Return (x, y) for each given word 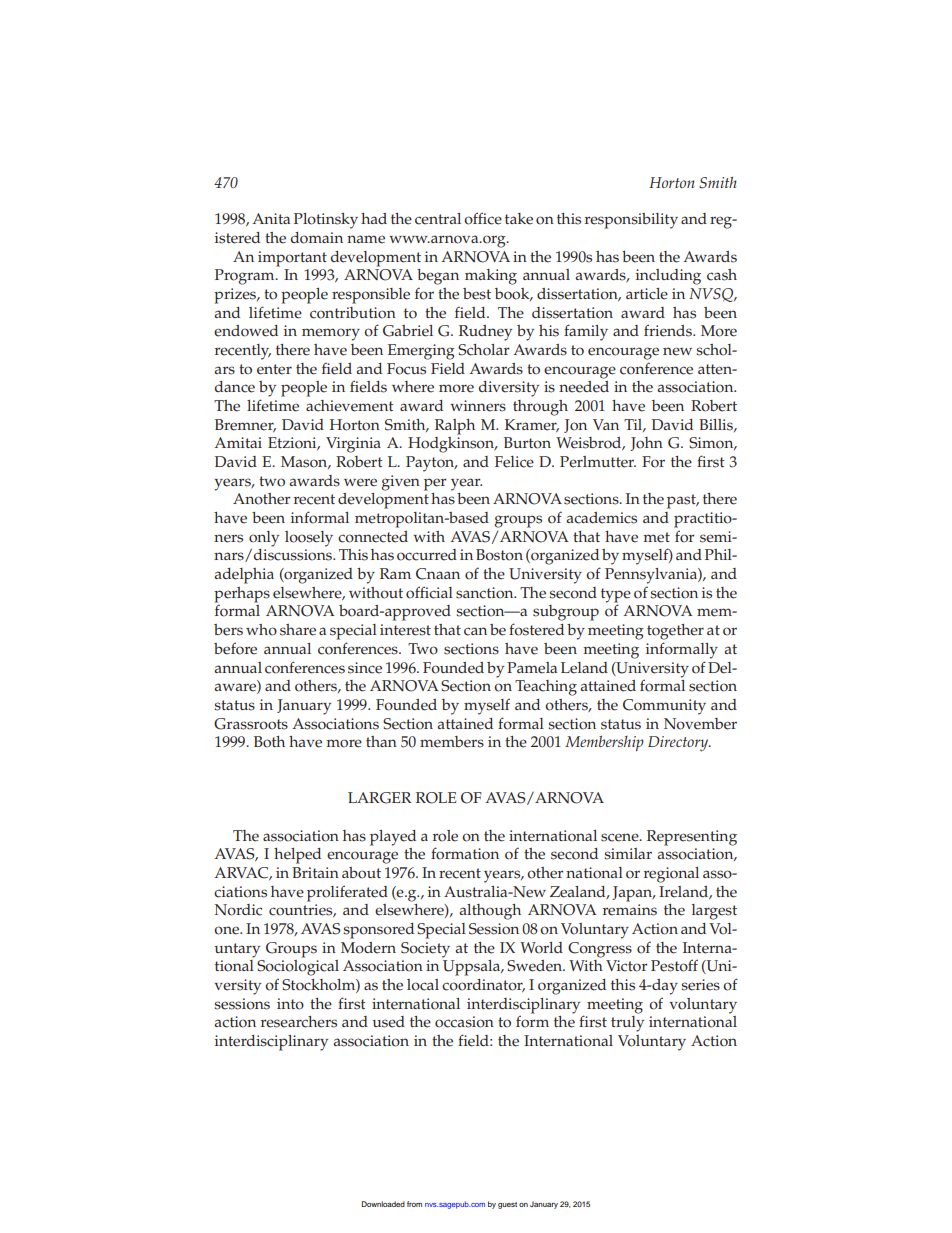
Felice (514, 462)
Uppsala (472, 968)
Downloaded (383, 1204)
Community (664, 707)
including (668, 277)
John (646, 444)
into (290, 1004)
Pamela (532, 668)
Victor (626, 966)
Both (269, 742)
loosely (309, 539)
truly (627, 1024)
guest (507, 1205)
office (483, 218)
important (292, 259)
